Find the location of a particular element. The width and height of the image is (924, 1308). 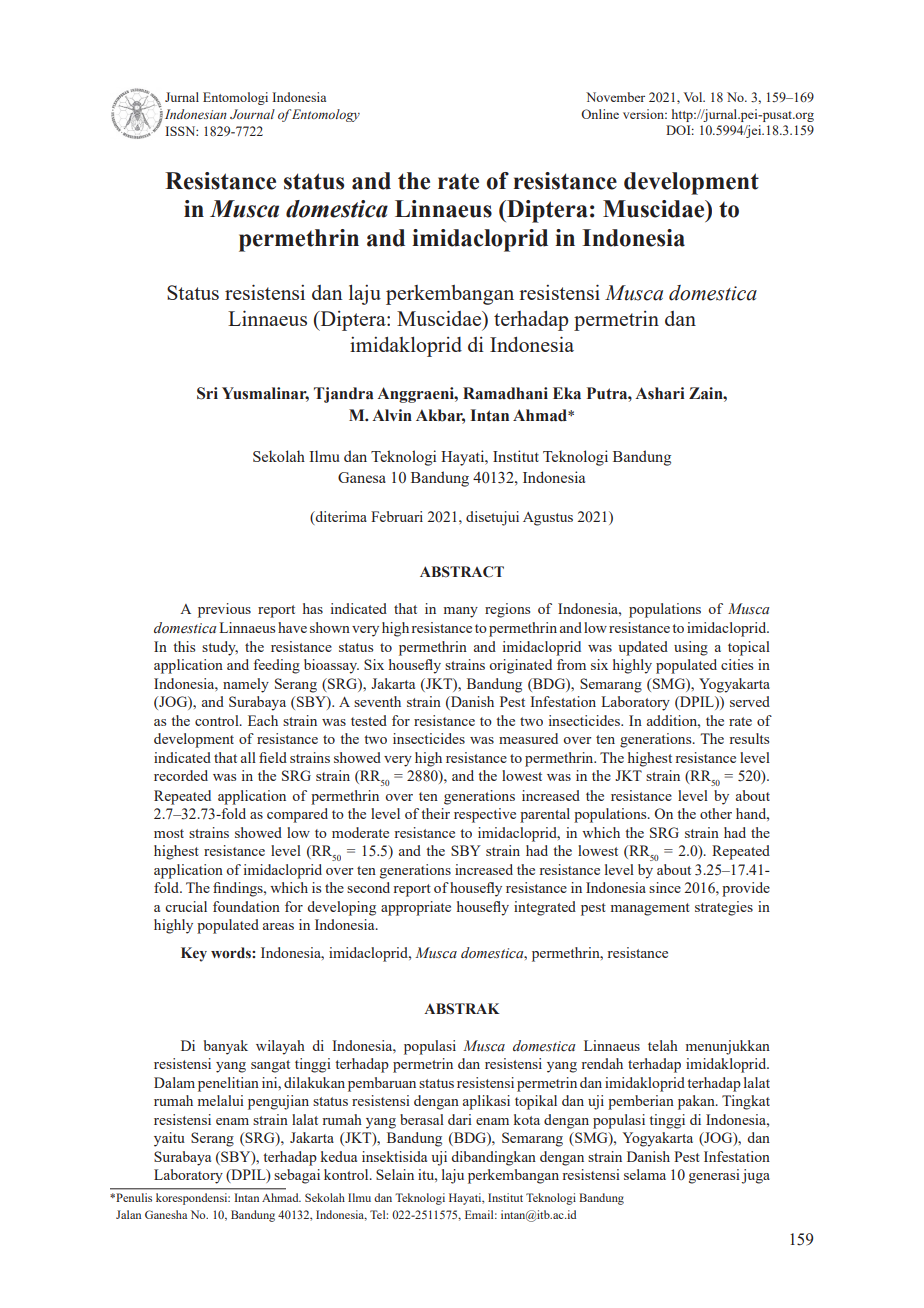

dari is located at coordinates (460, 1119).
